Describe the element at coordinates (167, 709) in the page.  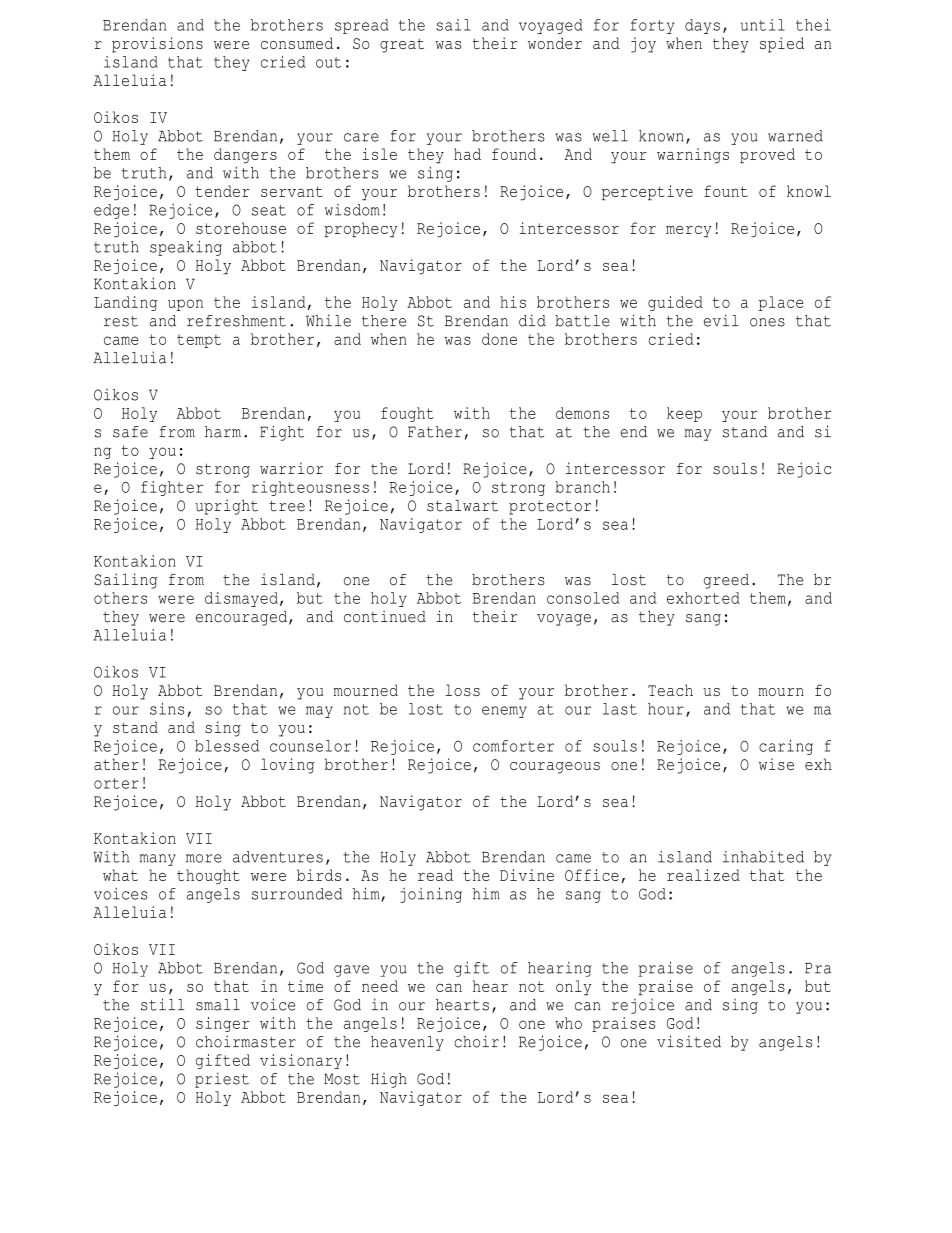
I see `sins` at that location.
